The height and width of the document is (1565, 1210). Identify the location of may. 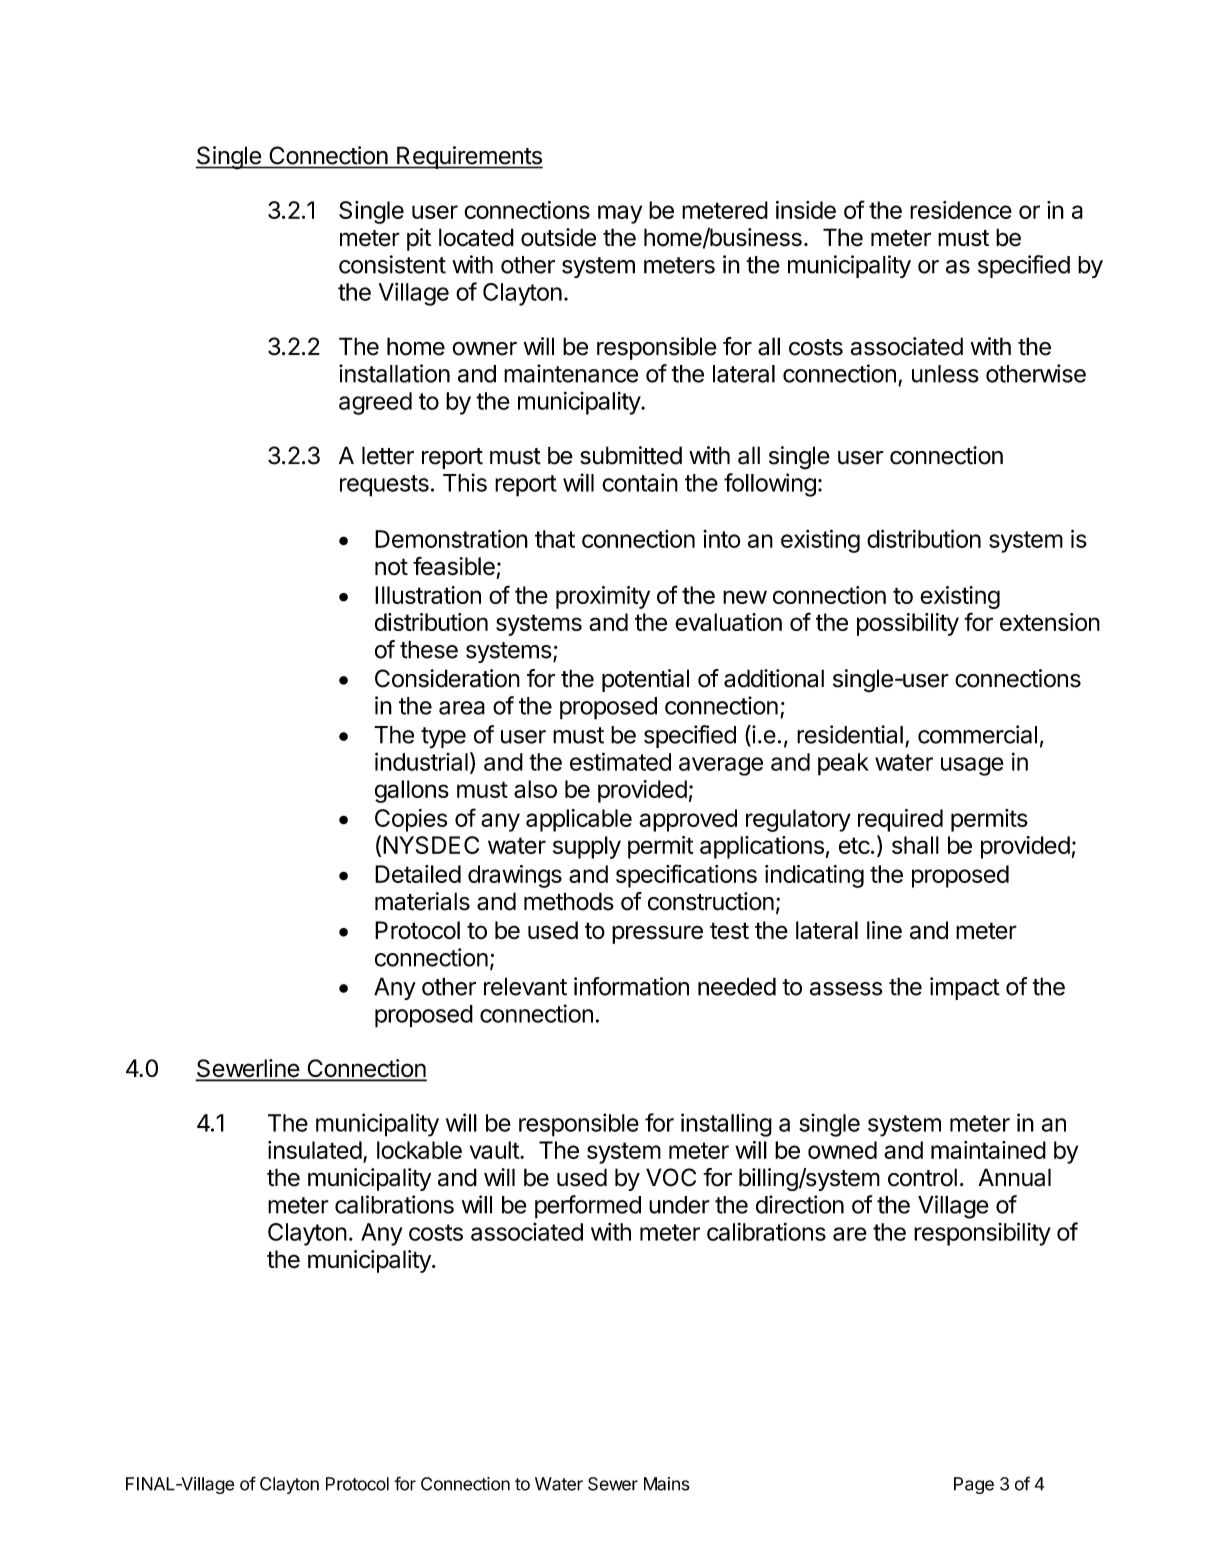
(620, 214).
